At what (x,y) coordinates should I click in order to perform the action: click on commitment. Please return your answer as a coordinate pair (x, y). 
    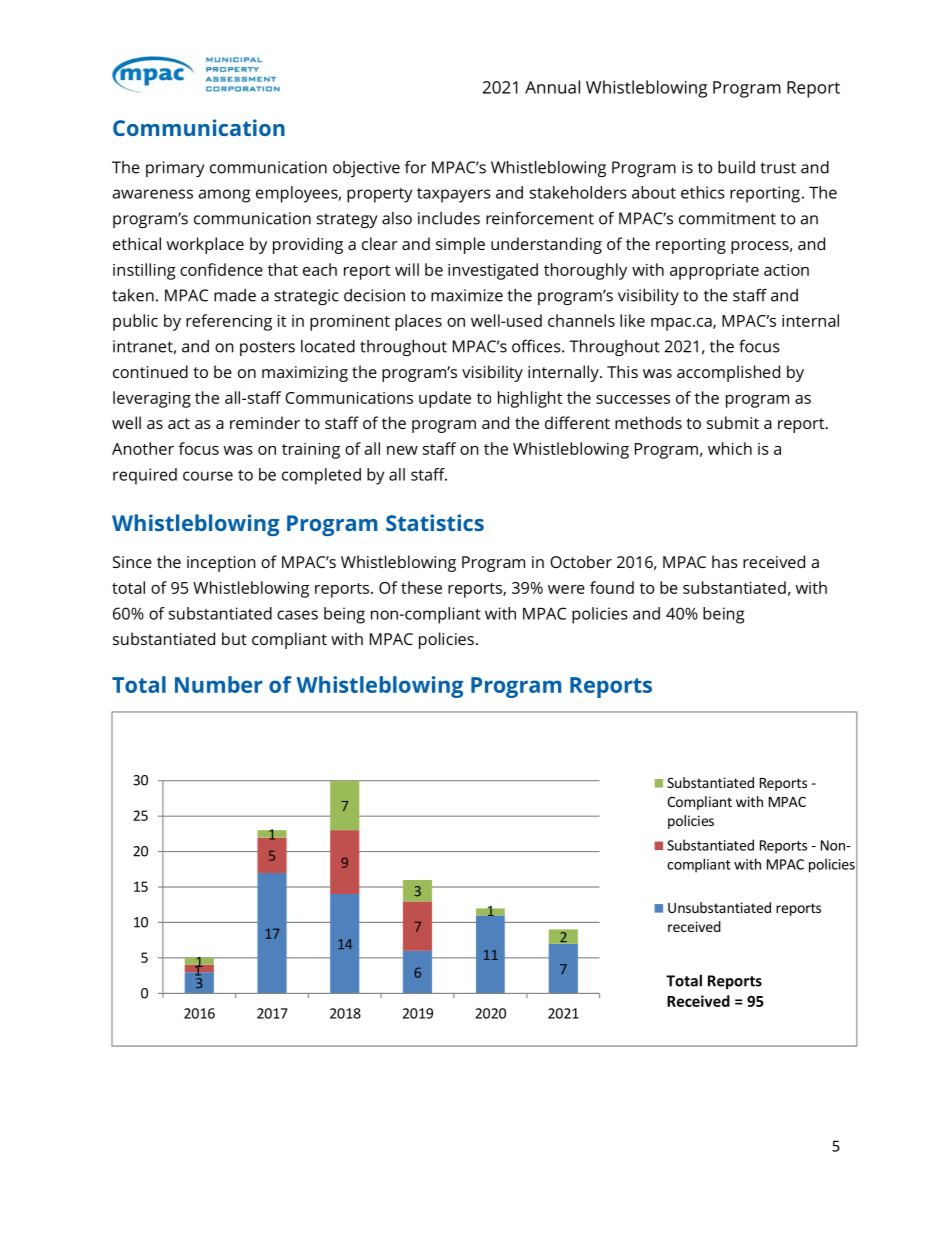
    Looking at the image, I should click on (727, 218).
